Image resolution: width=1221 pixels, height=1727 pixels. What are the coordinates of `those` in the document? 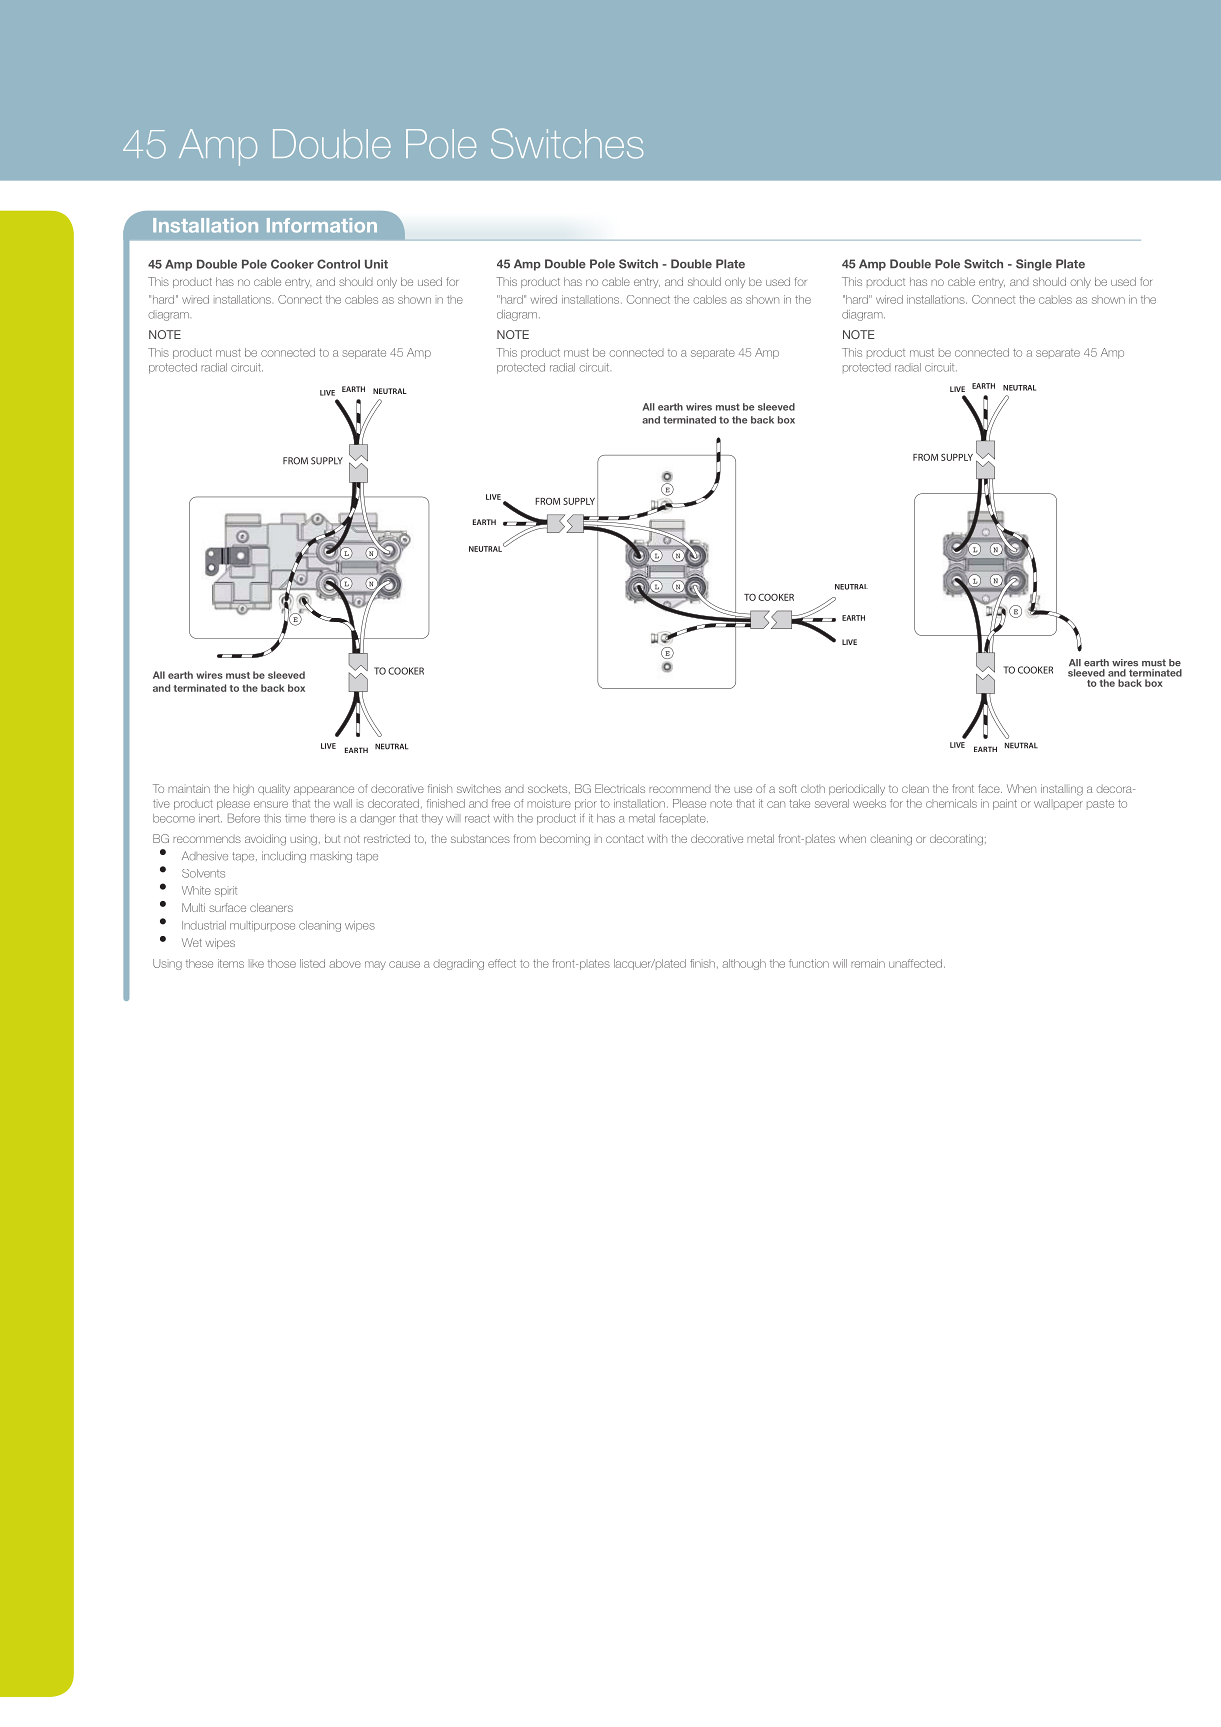 It's located at (282, 963).
